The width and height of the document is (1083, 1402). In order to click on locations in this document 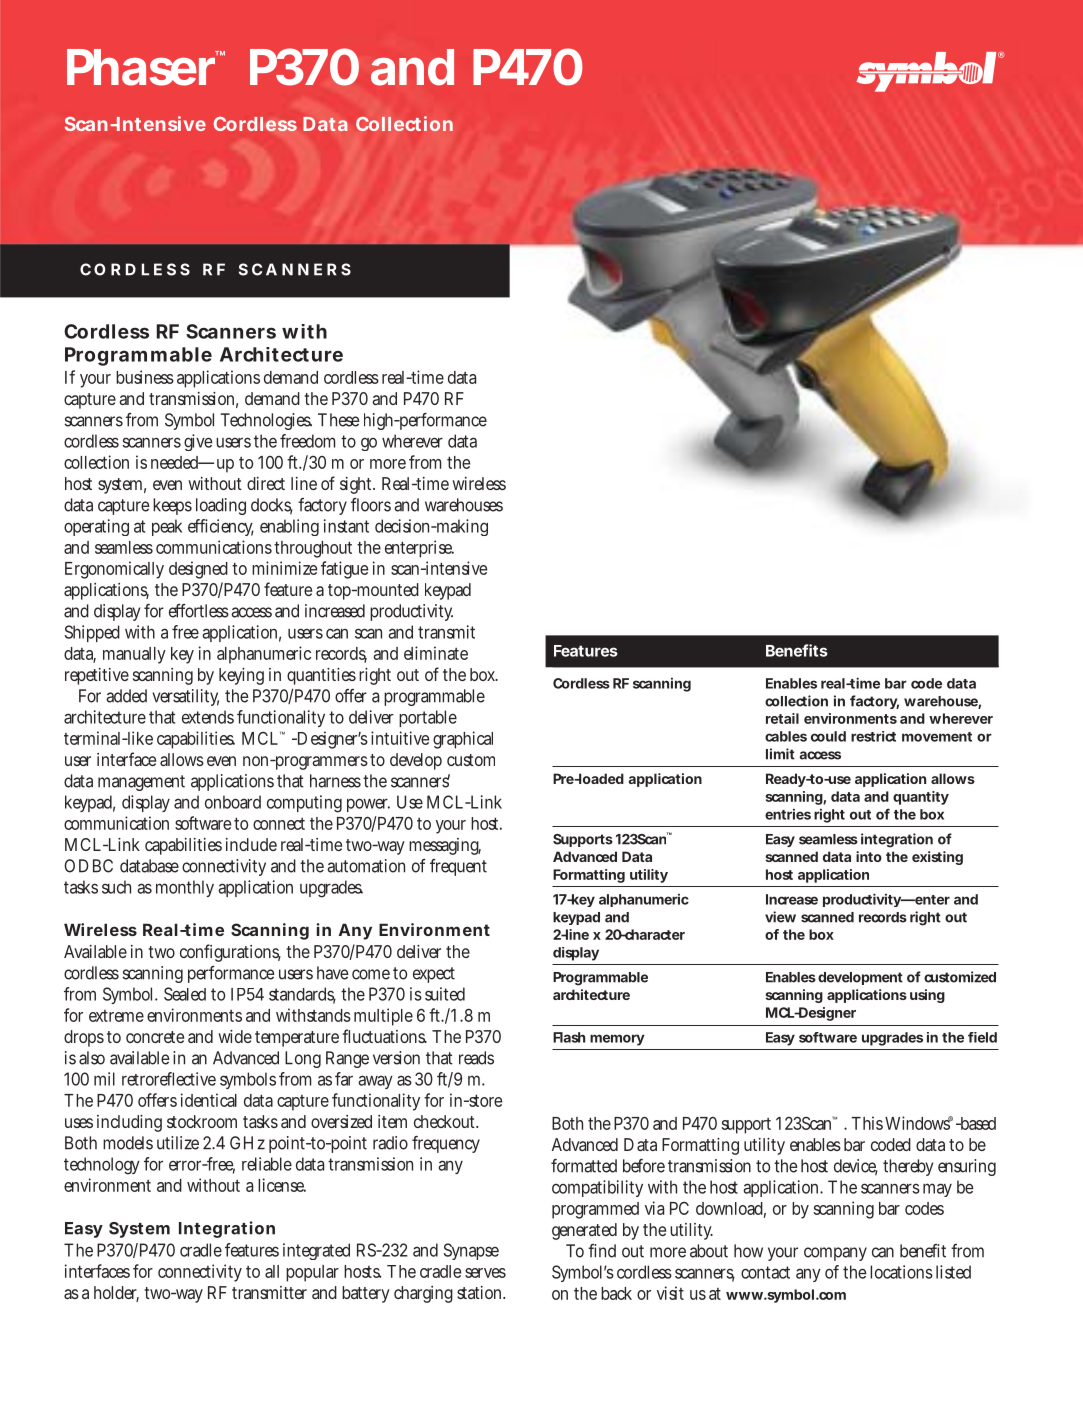, I will do `click(901, 1272)`.
